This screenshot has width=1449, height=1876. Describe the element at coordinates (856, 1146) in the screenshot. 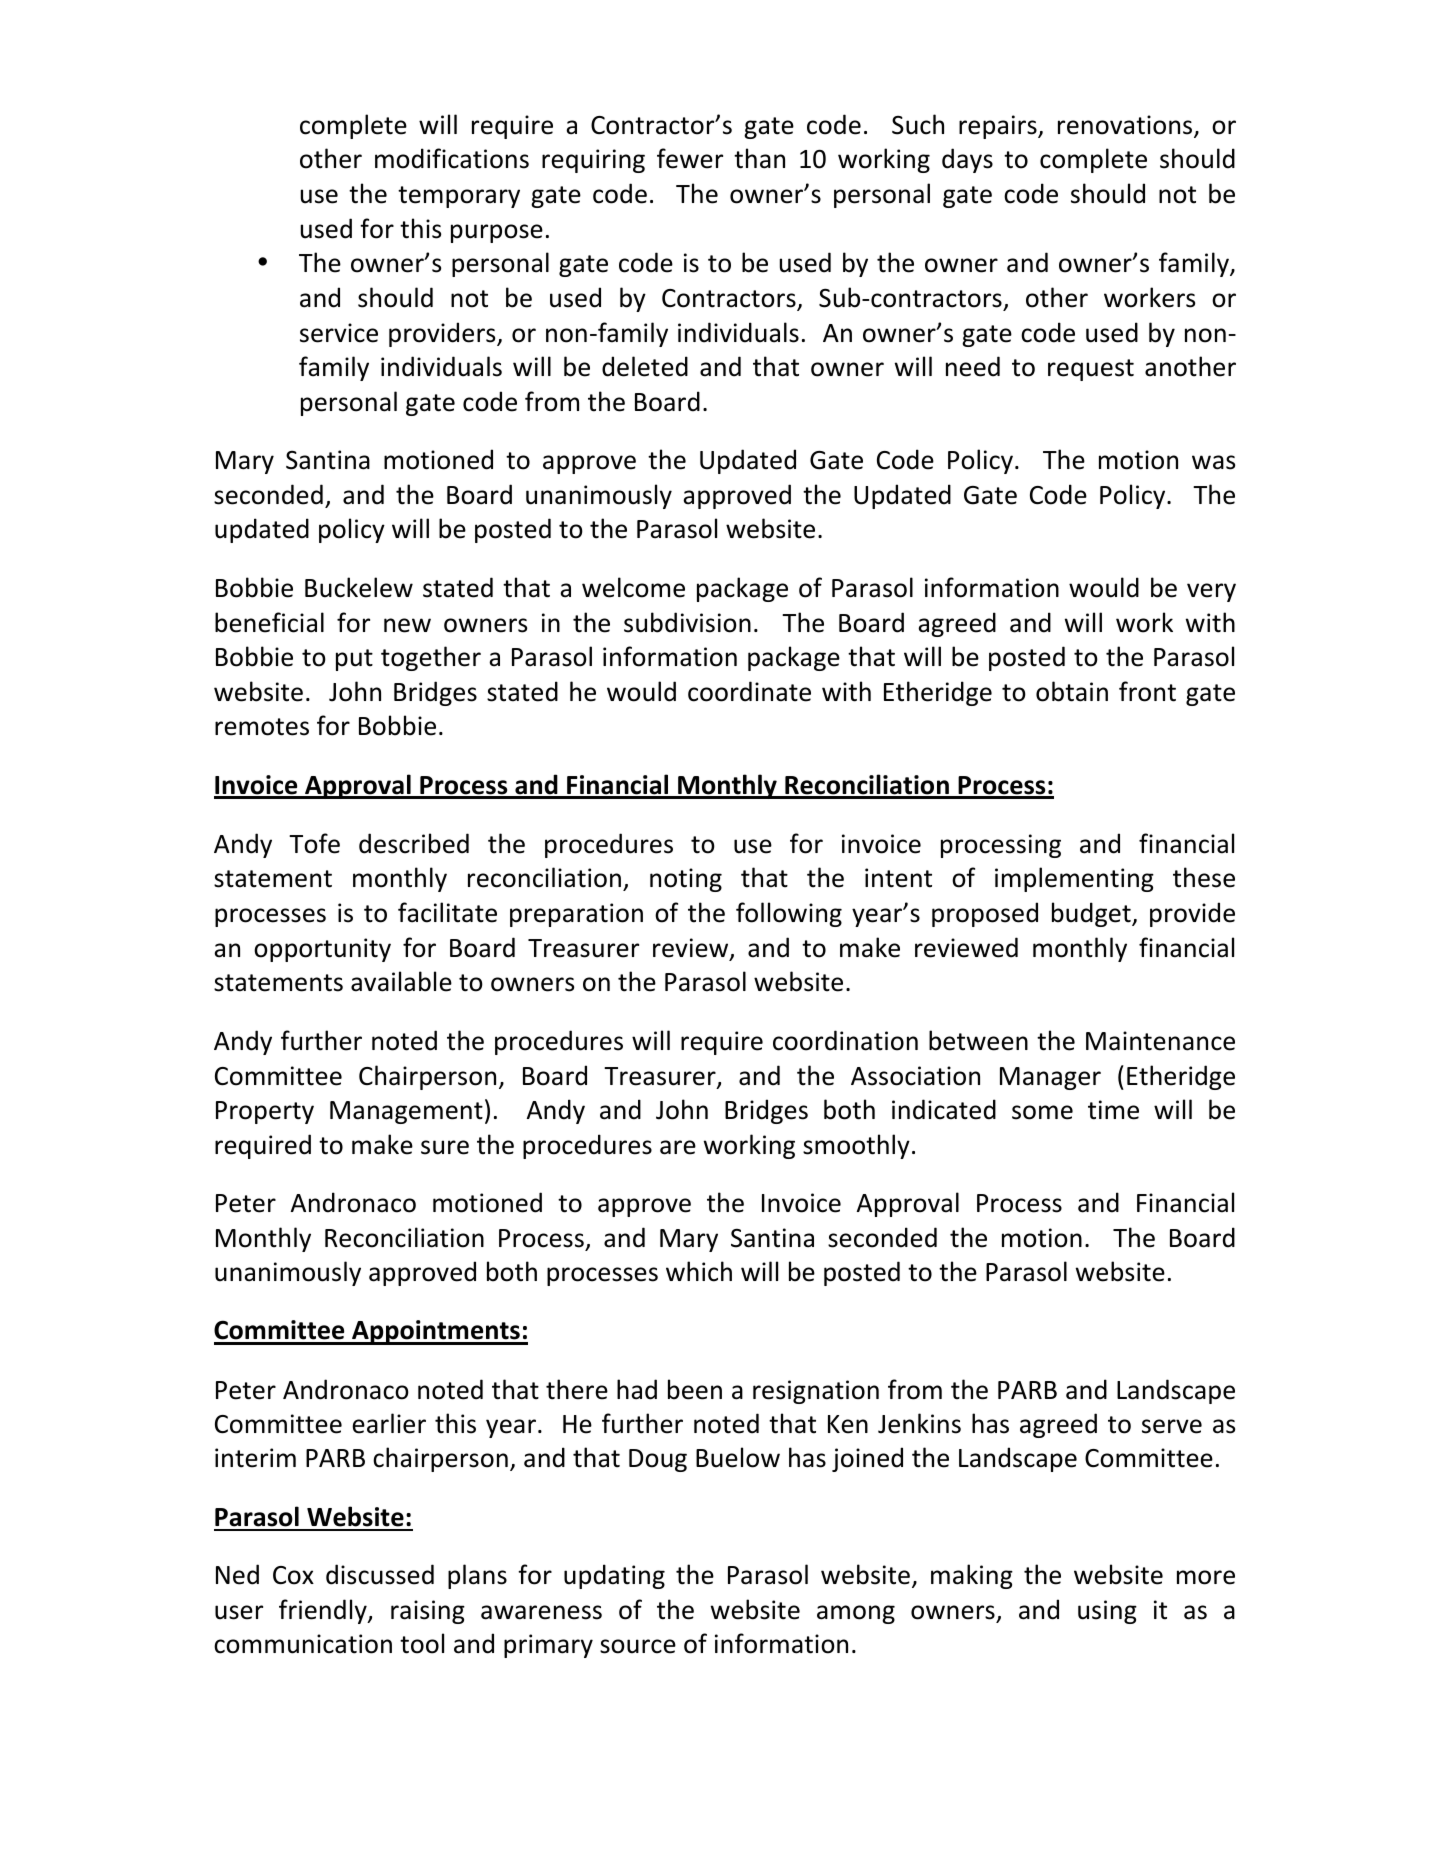

I see `smoothly` at that location.
